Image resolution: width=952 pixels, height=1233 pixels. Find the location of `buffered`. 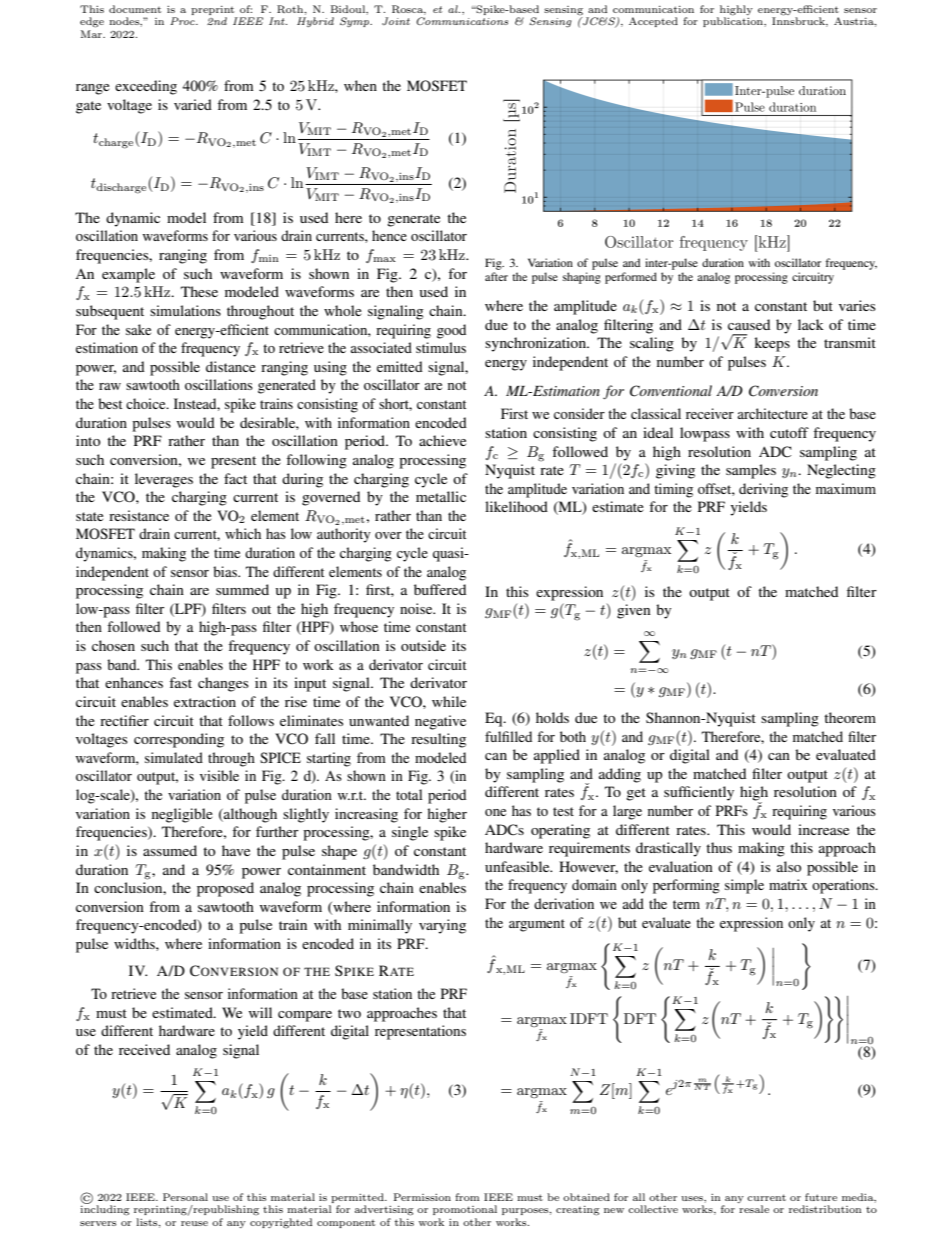

buffered is located at coordinates (440, 589).
